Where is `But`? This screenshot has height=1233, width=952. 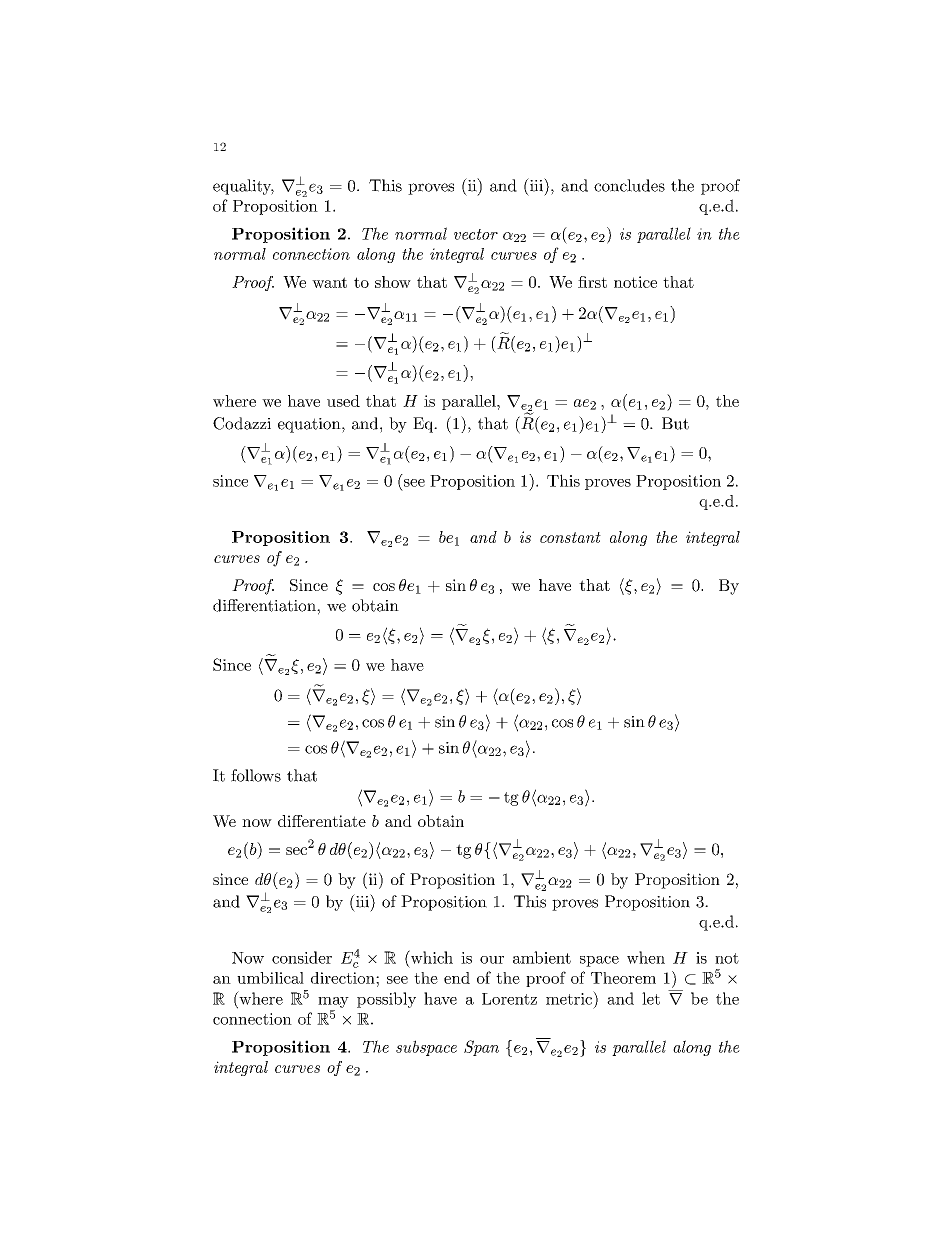
But is located at coordinates (675, 423).
